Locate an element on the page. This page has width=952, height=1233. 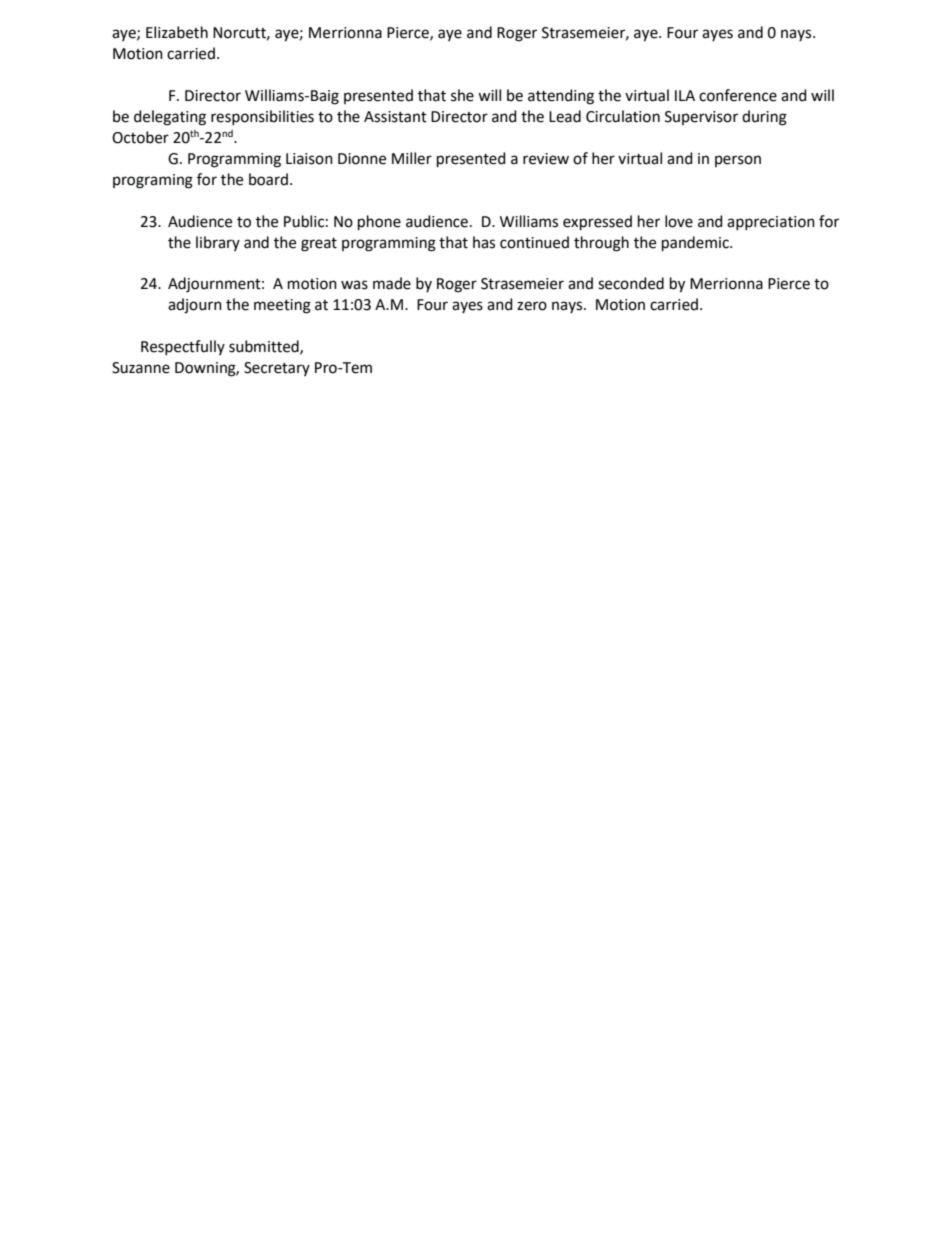
Secretary is located at coordinates (277, 369).
